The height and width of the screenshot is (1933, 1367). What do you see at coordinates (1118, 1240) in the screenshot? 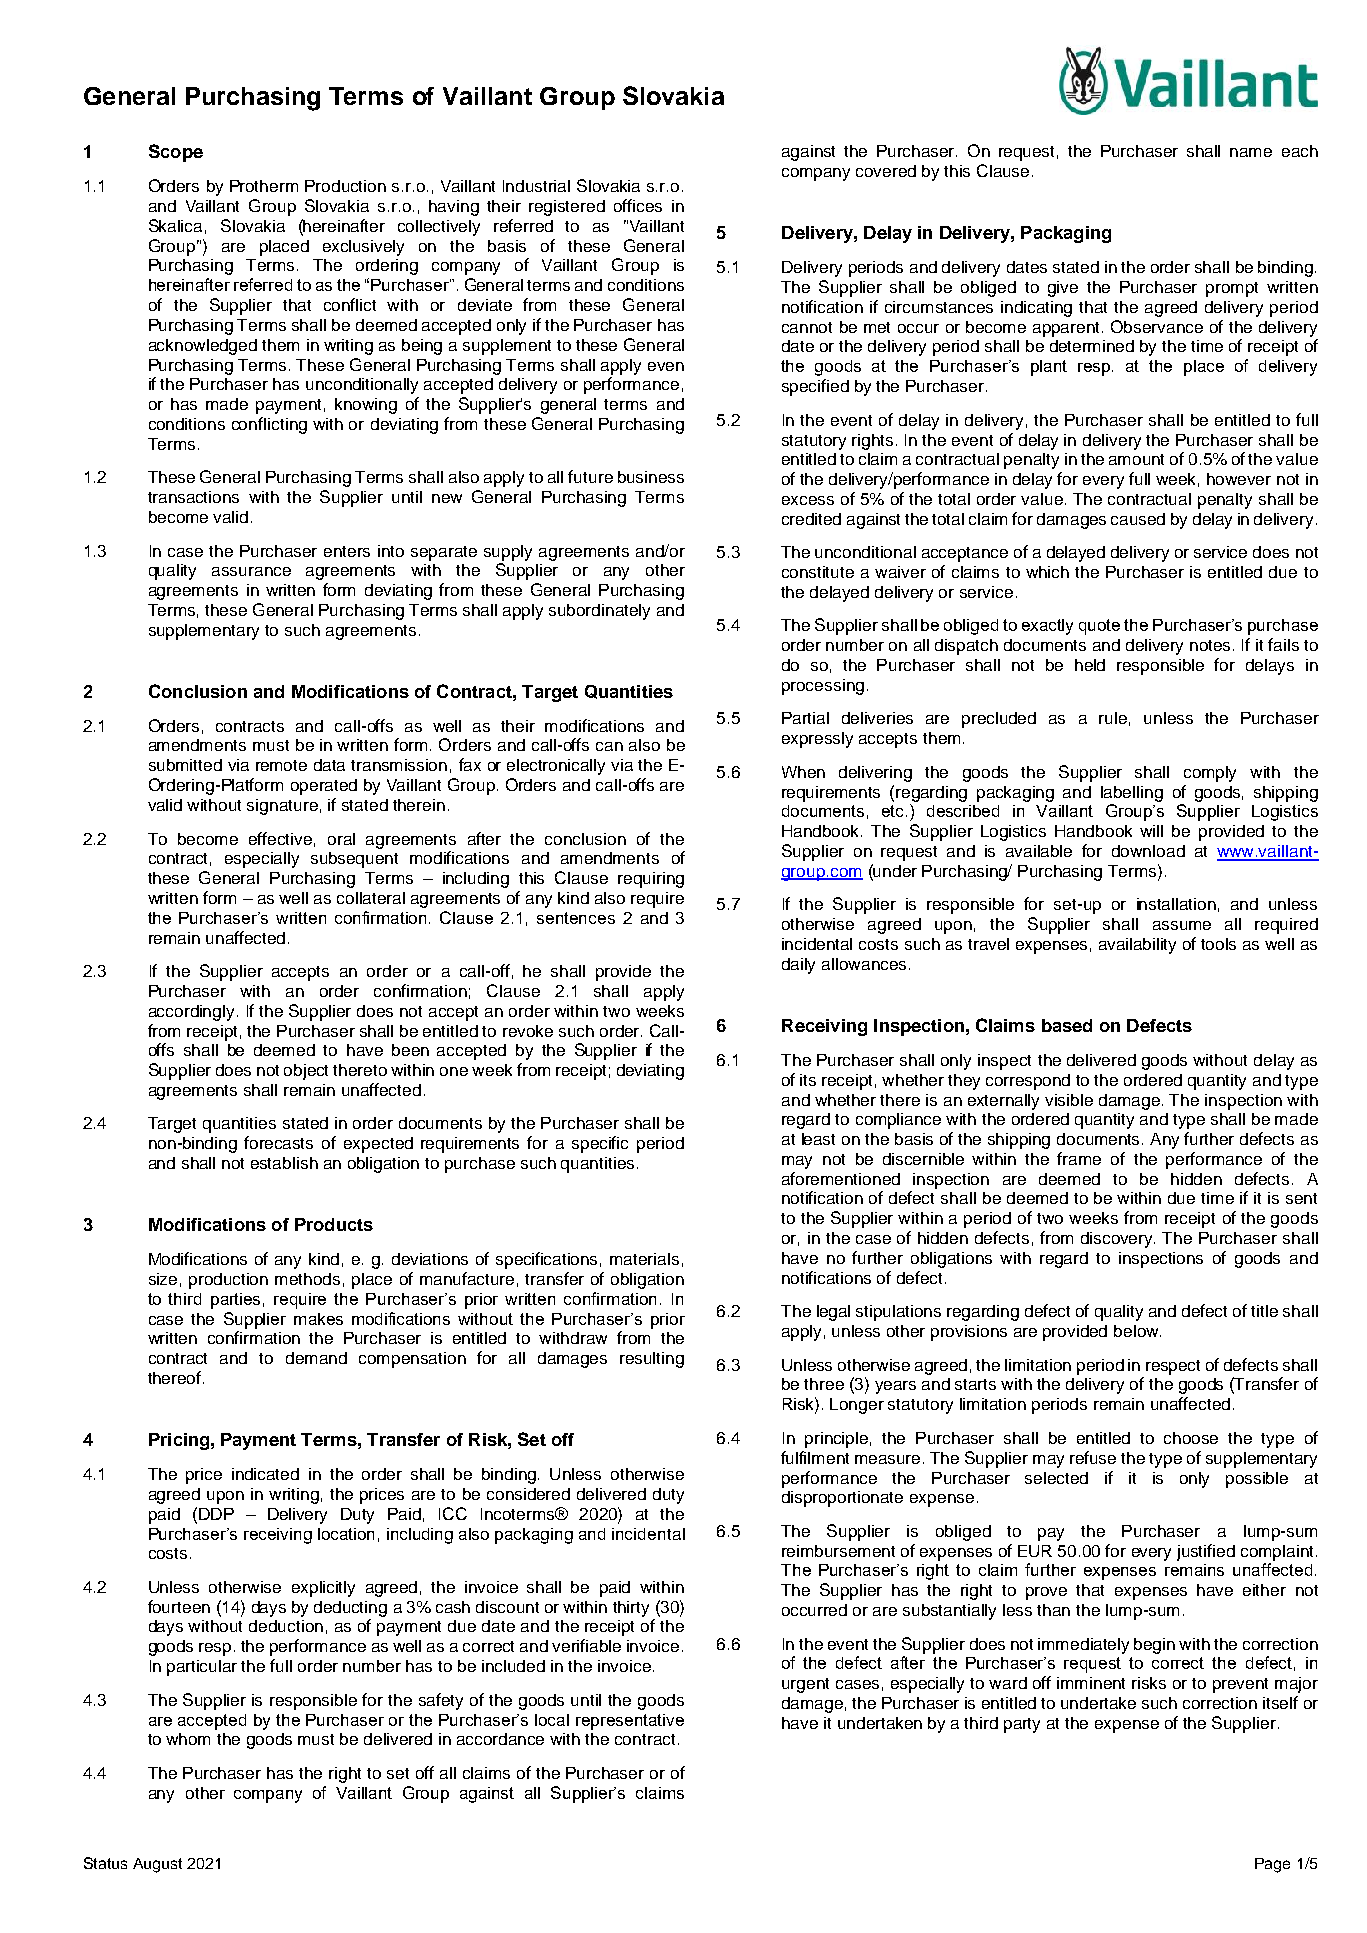
I see `discovery` at bounding box center [1118, 1240].
